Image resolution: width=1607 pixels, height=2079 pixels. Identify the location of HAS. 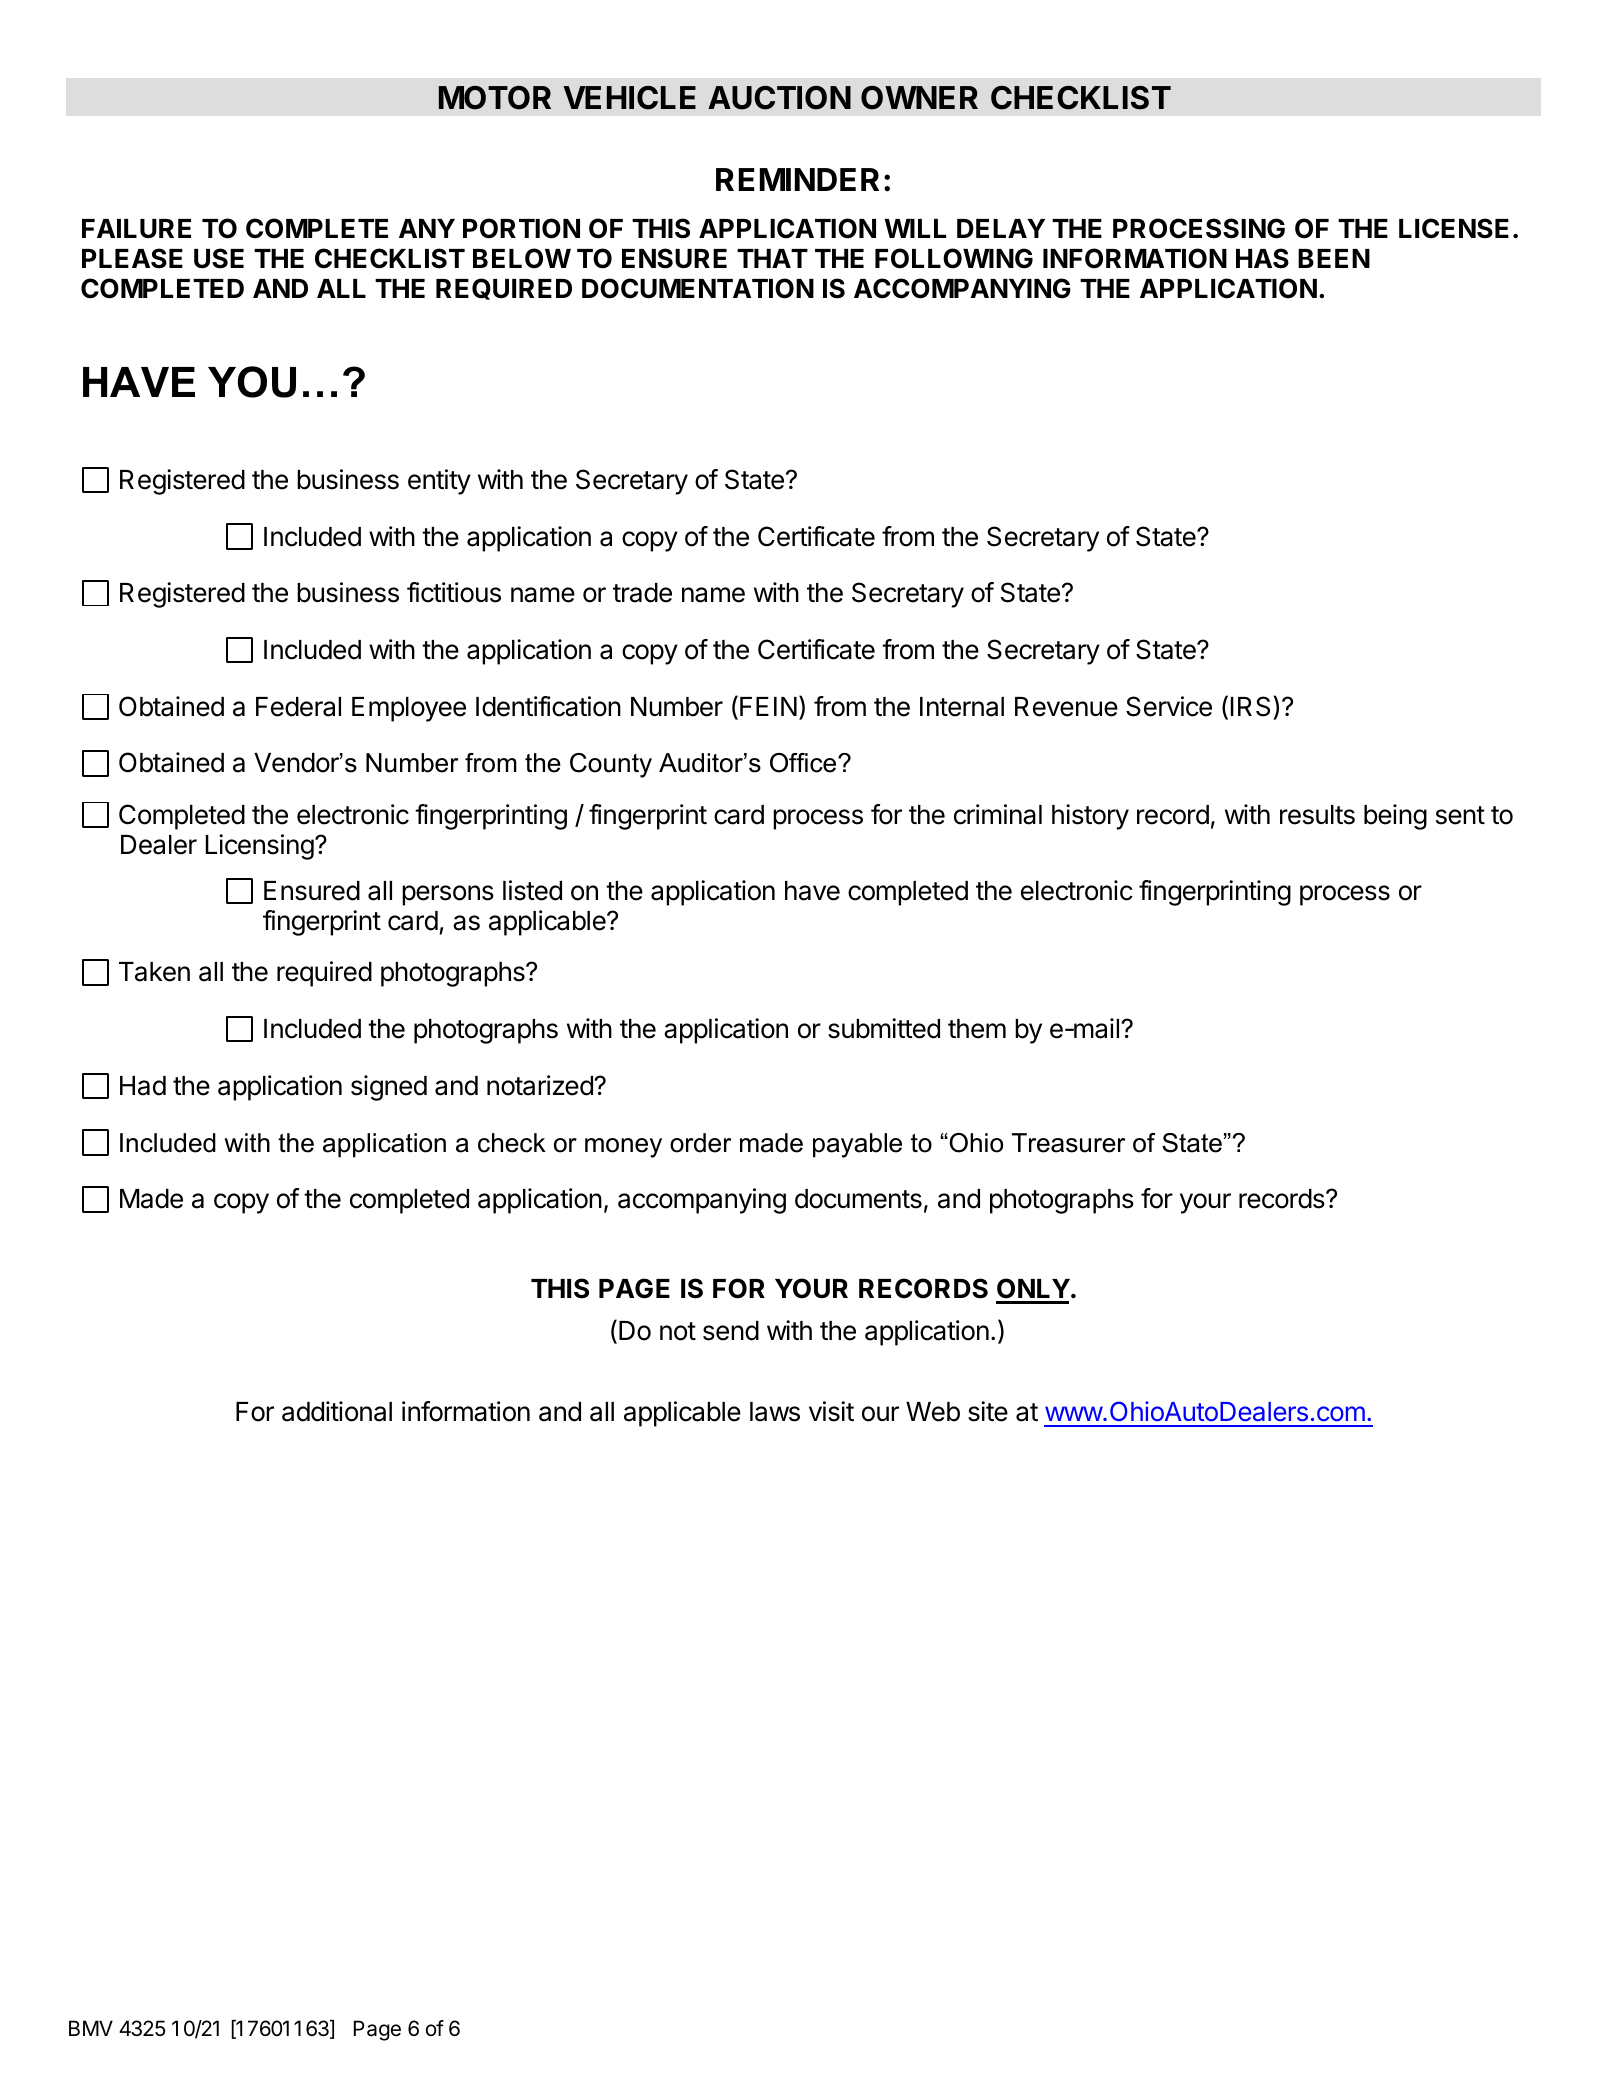
(1262, 258).
